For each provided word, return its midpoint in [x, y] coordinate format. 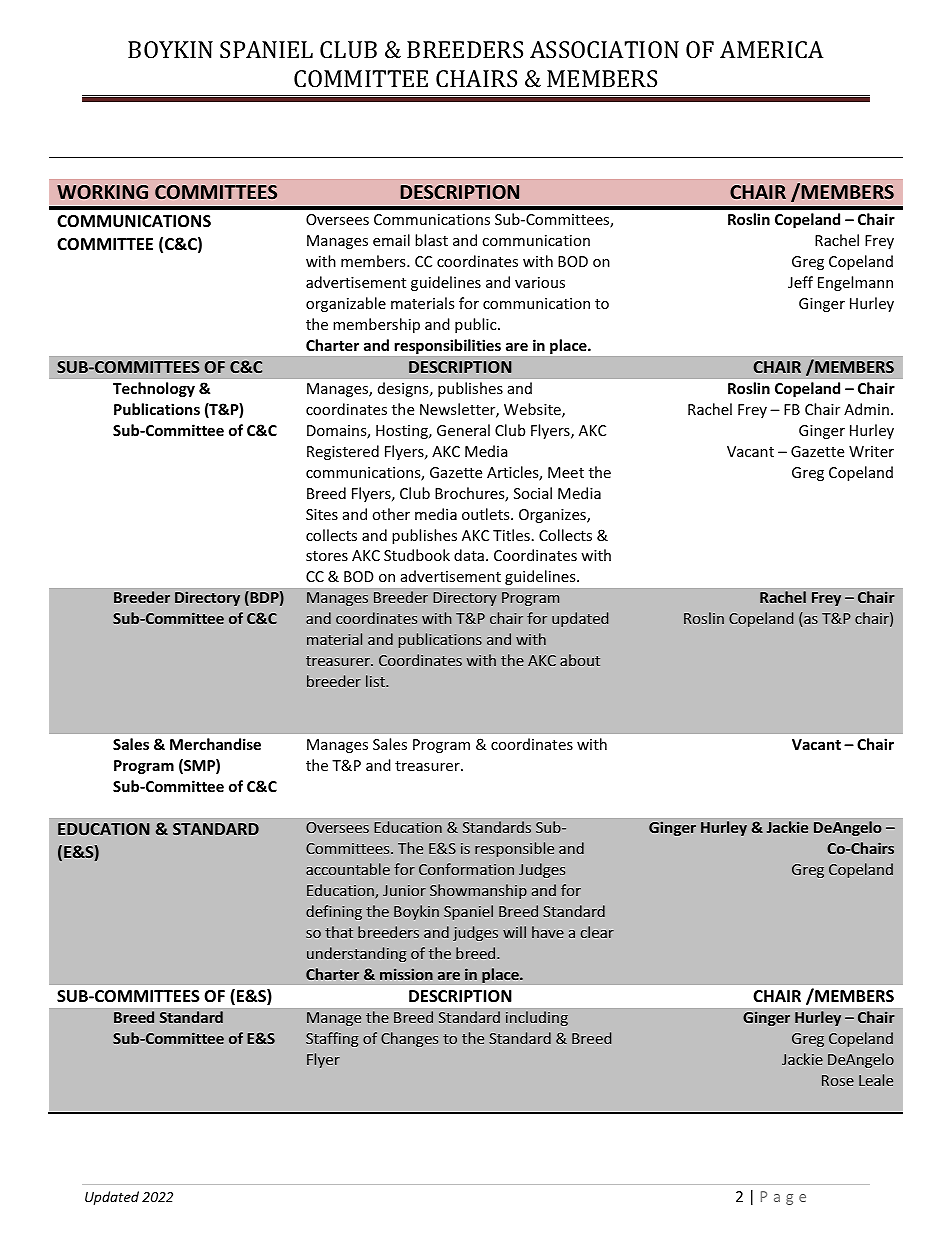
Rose [838, 1080]
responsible [514, 849]
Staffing [332, 1039]
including [537, 1018]
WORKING [102, 192]
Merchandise [215, 744]
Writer [871, 451]
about [580, 660]
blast [431, 240]
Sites [322, 514]
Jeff [800, 282]
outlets [487, 514]
